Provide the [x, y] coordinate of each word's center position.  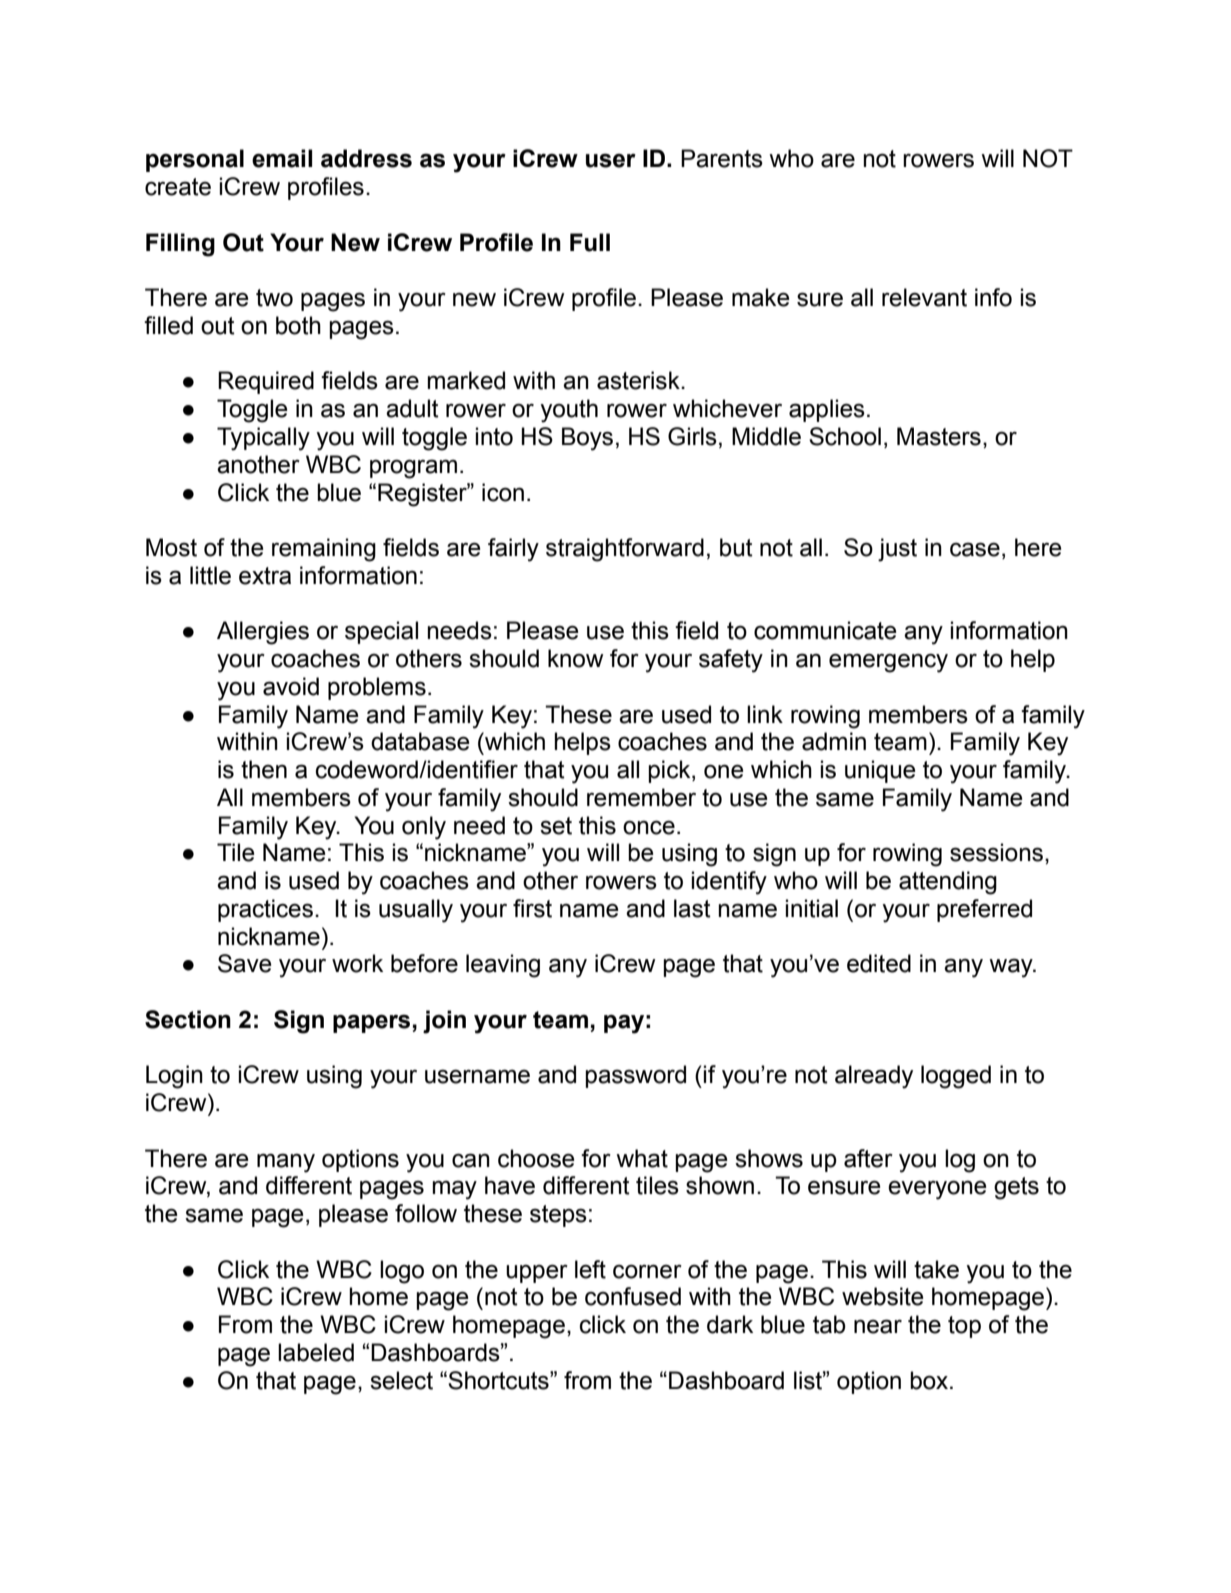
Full [590, 242]
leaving [503, 966]
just [897, 550]
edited [879, 963]
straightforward [625, 550]
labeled [316, 1352]
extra [265, 576]
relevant [924, 297]
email [282, 158]
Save [245, 963]
